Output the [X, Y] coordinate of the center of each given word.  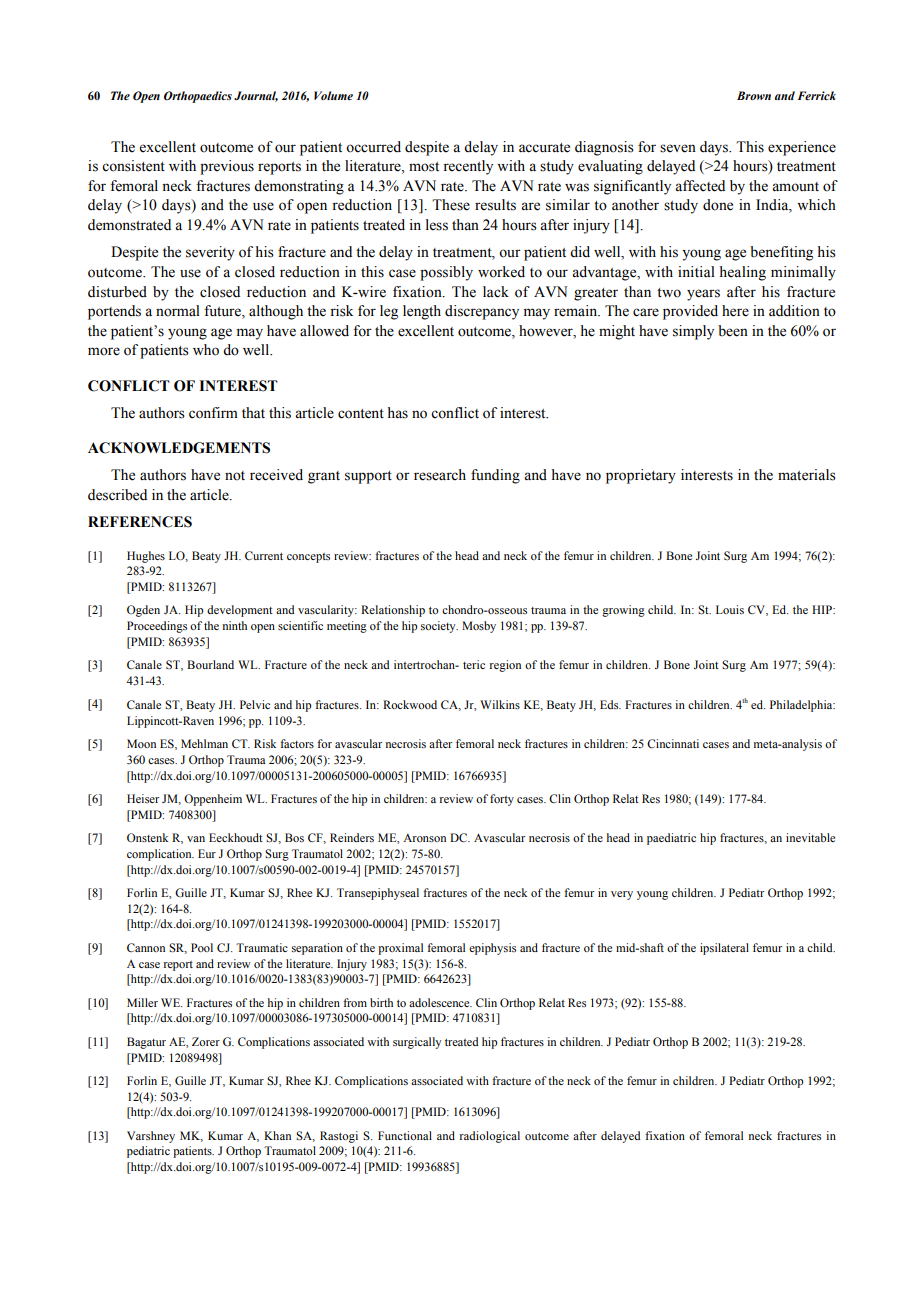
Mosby [479, 627]
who [206, 350]
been [733, 331]
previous [227, 167]
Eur [207, 853]
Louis [730, 609]
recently [468, 167]
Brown [754, 95]
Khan [277, 1135]
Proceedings [157, 627]
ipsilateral [724, 949]
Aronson [424, 837]
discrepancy [482, 312]
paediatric [671, 839]
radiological [489, 1137]
